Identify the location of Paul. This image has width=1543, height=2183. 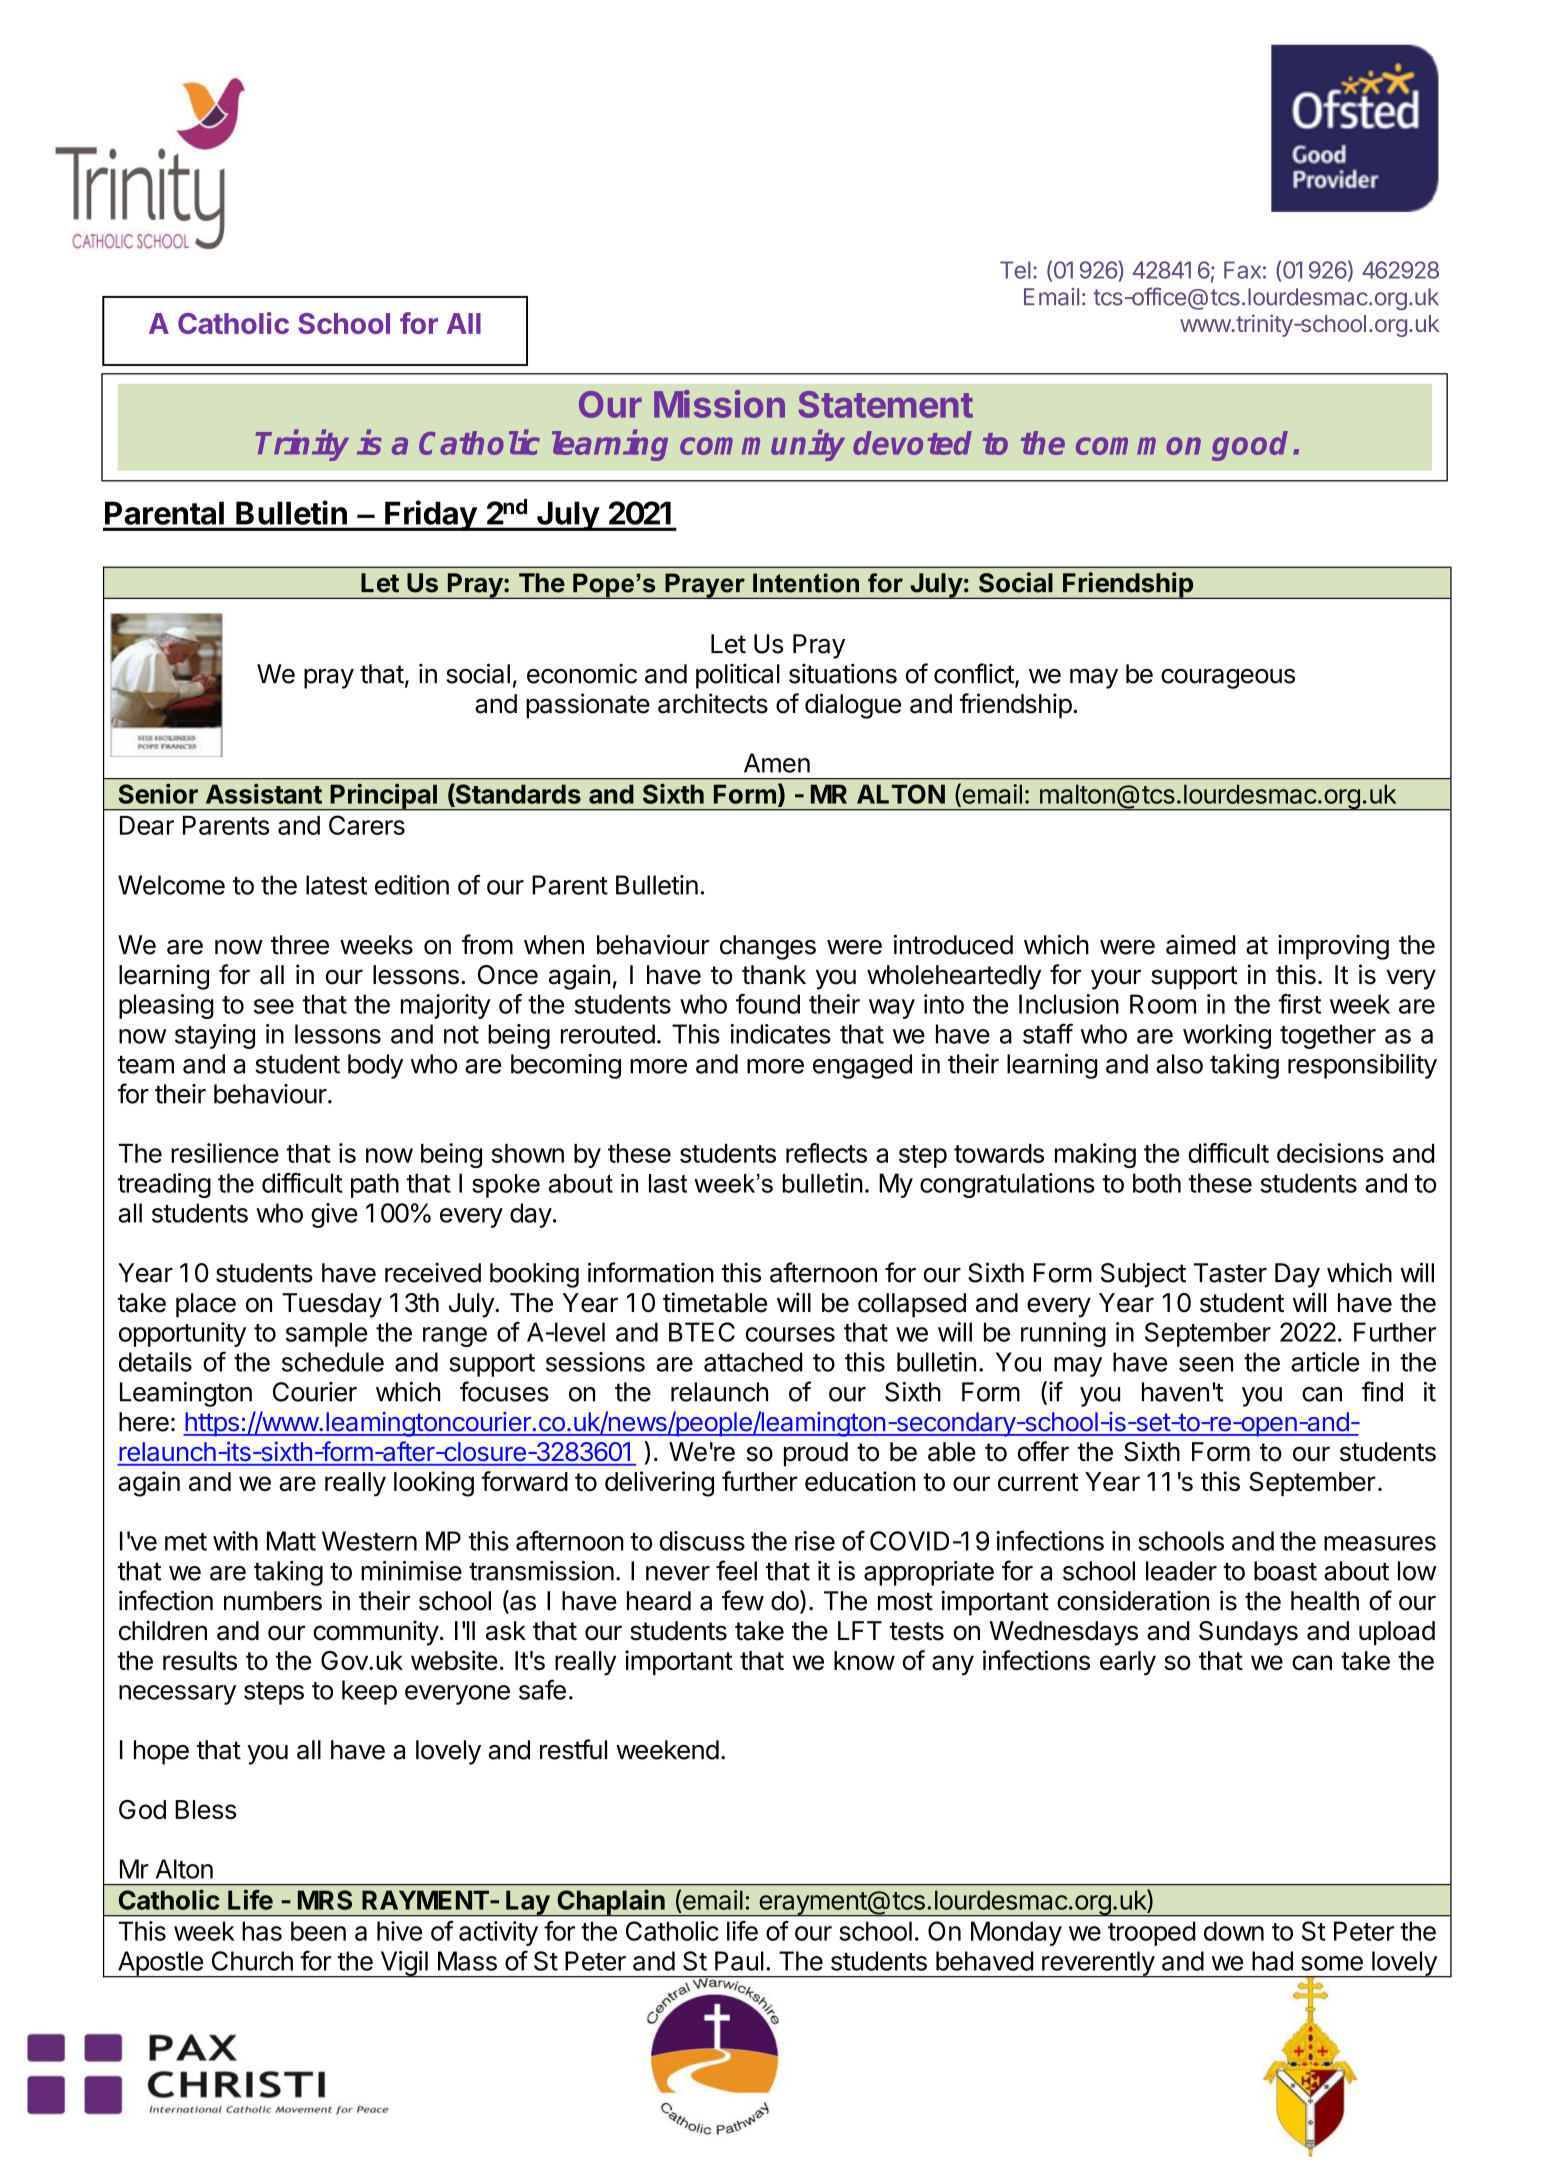
(739, 1961).
